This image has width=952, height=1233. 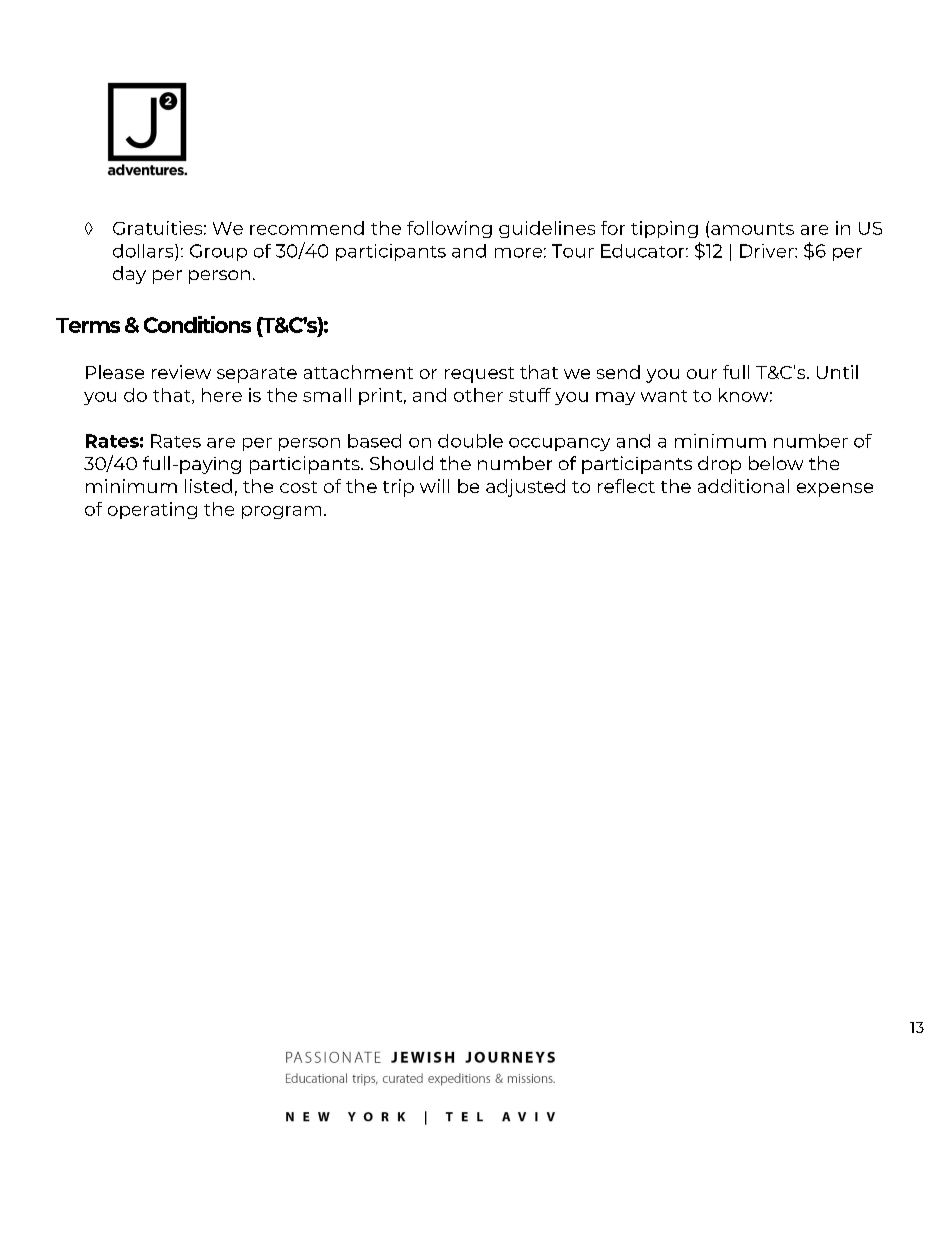 I want to click on operating, so click(x=152, y=510).
